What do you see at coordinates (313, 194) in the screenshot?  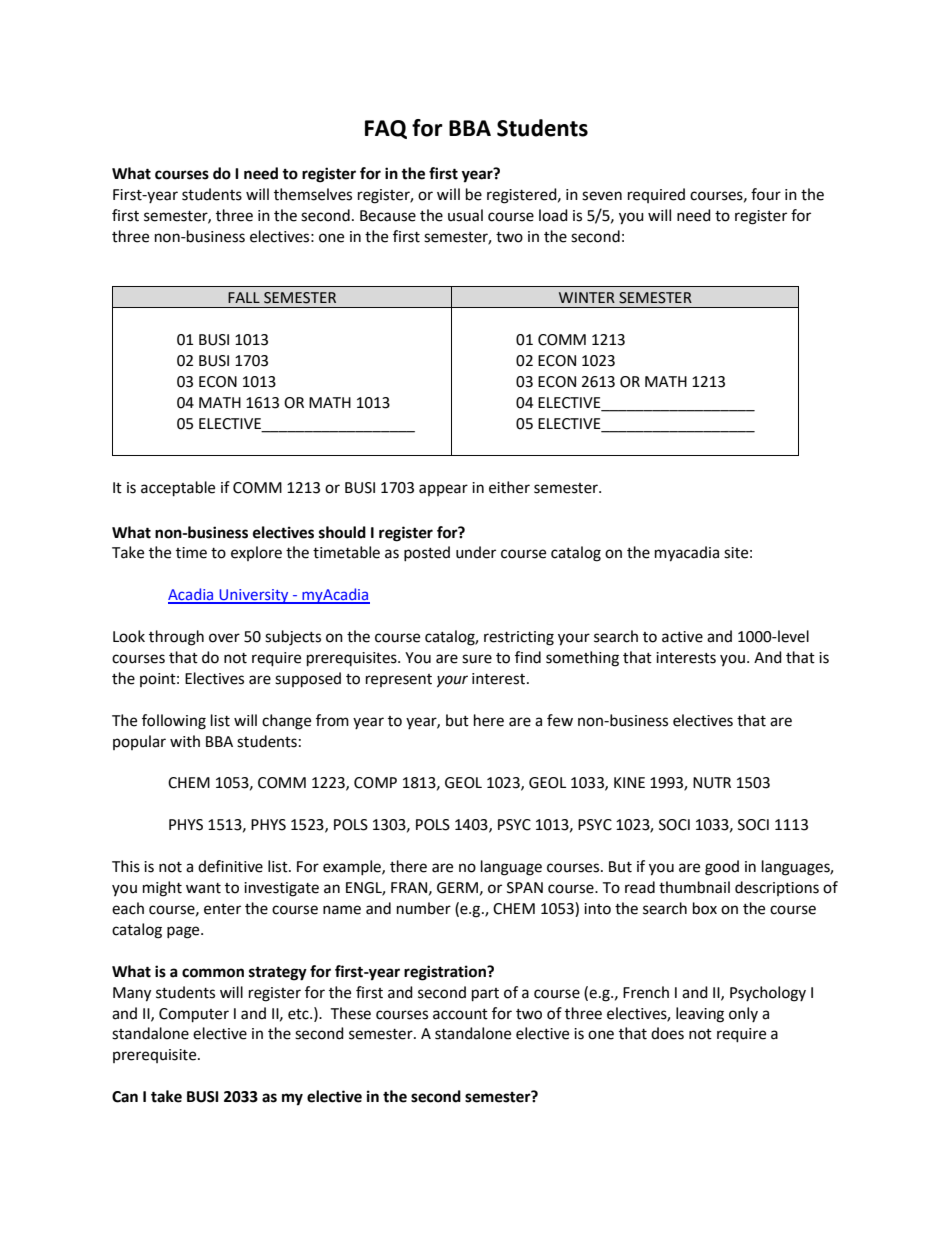 I see `themselves` at bounding box center [313, 194].
